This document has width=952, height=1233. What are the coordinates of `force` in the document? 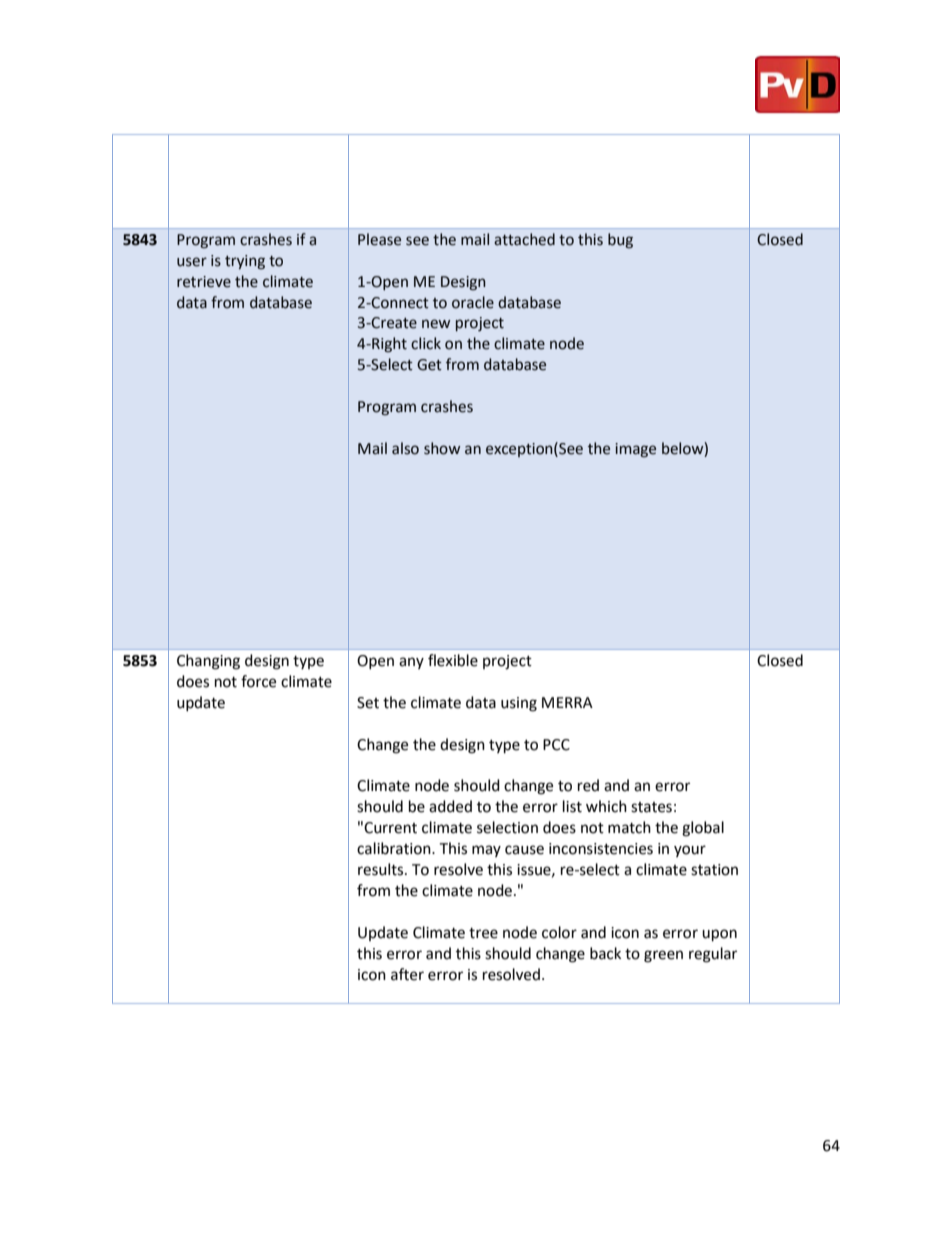 It's located at (258, 681).
